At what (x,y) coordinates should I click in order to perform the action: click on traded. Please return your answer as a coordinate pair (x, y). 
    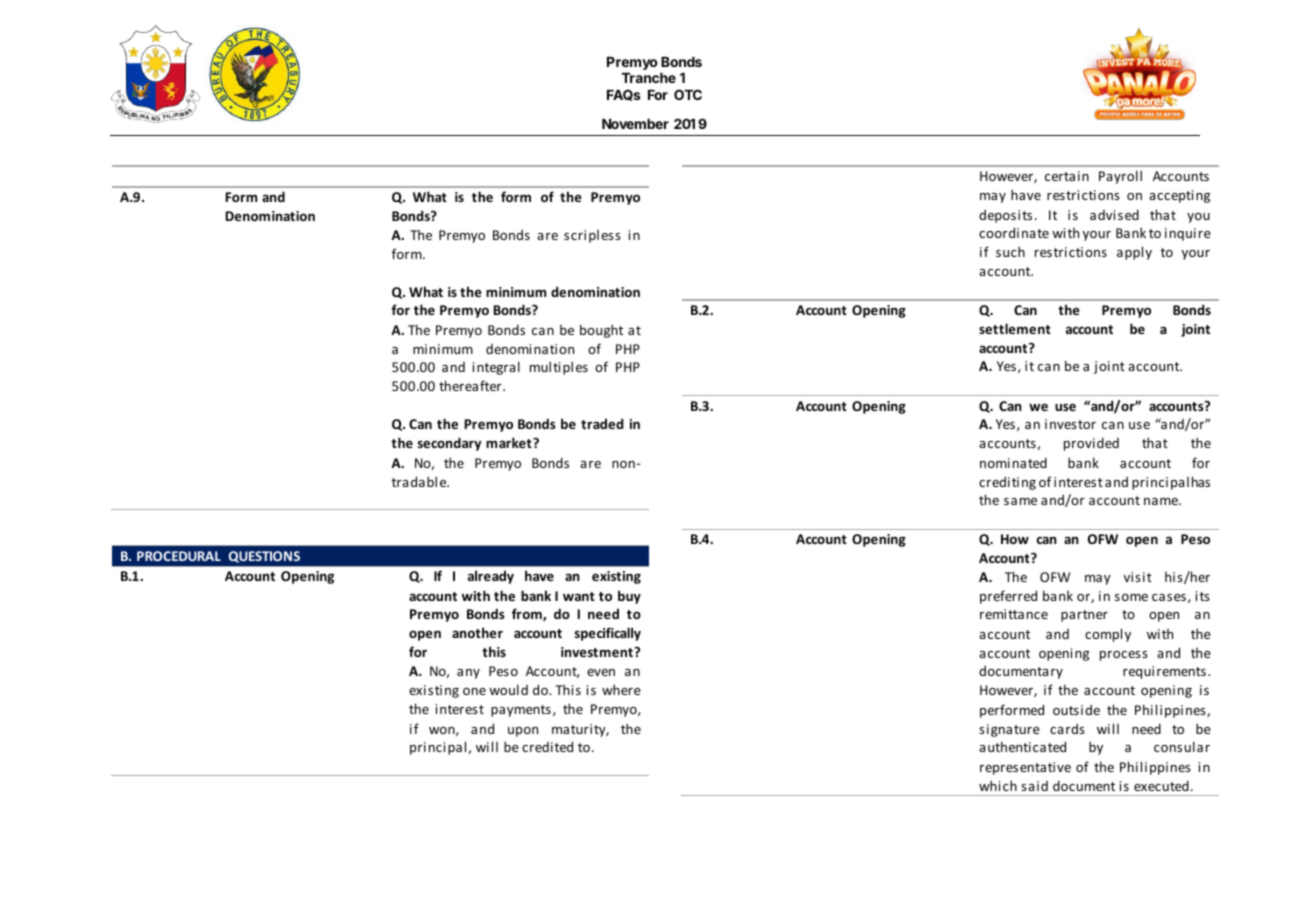
    Looking at the image, I should click on (602, 423).
